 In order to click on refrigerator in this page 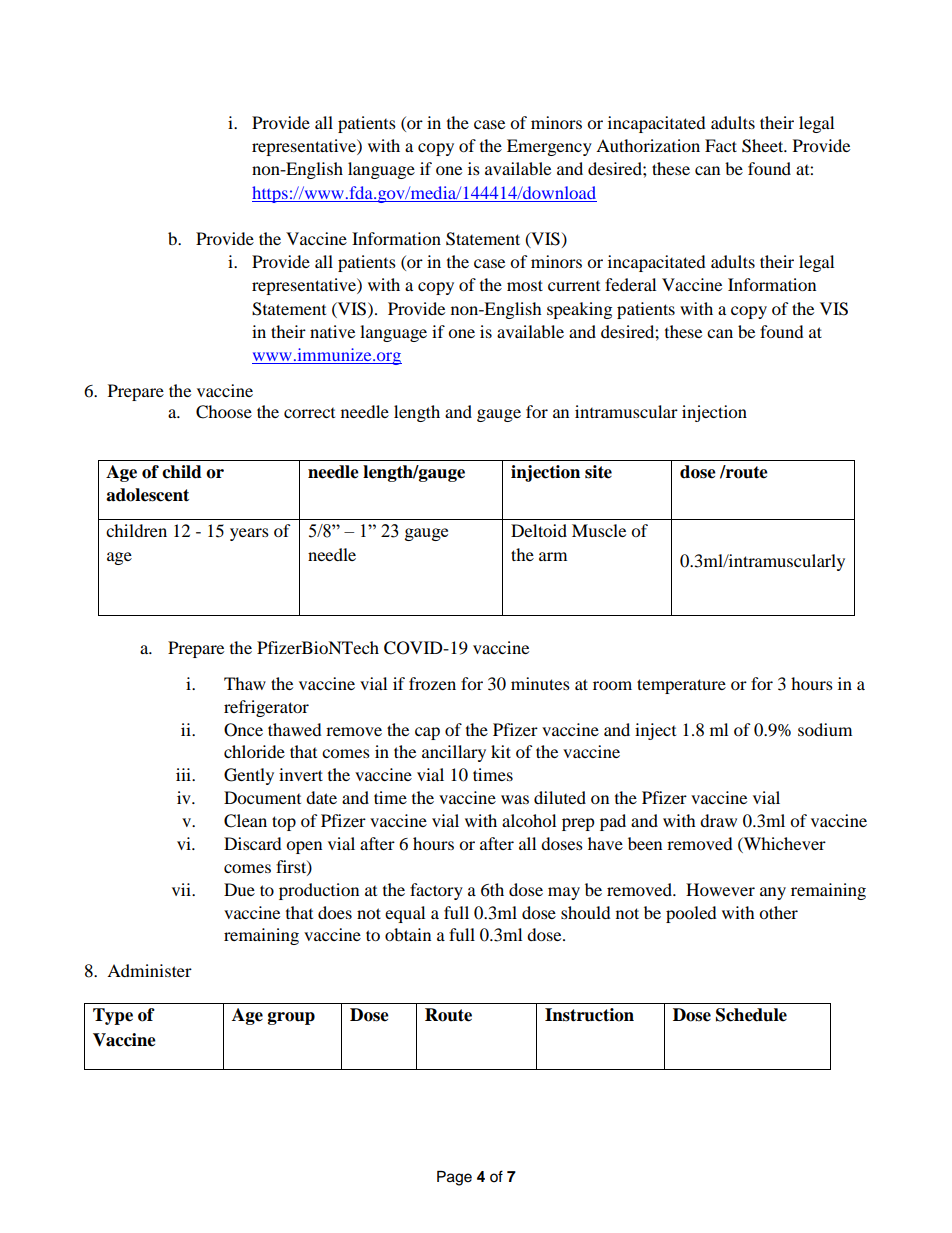, I will do `click(266, 708)`.
